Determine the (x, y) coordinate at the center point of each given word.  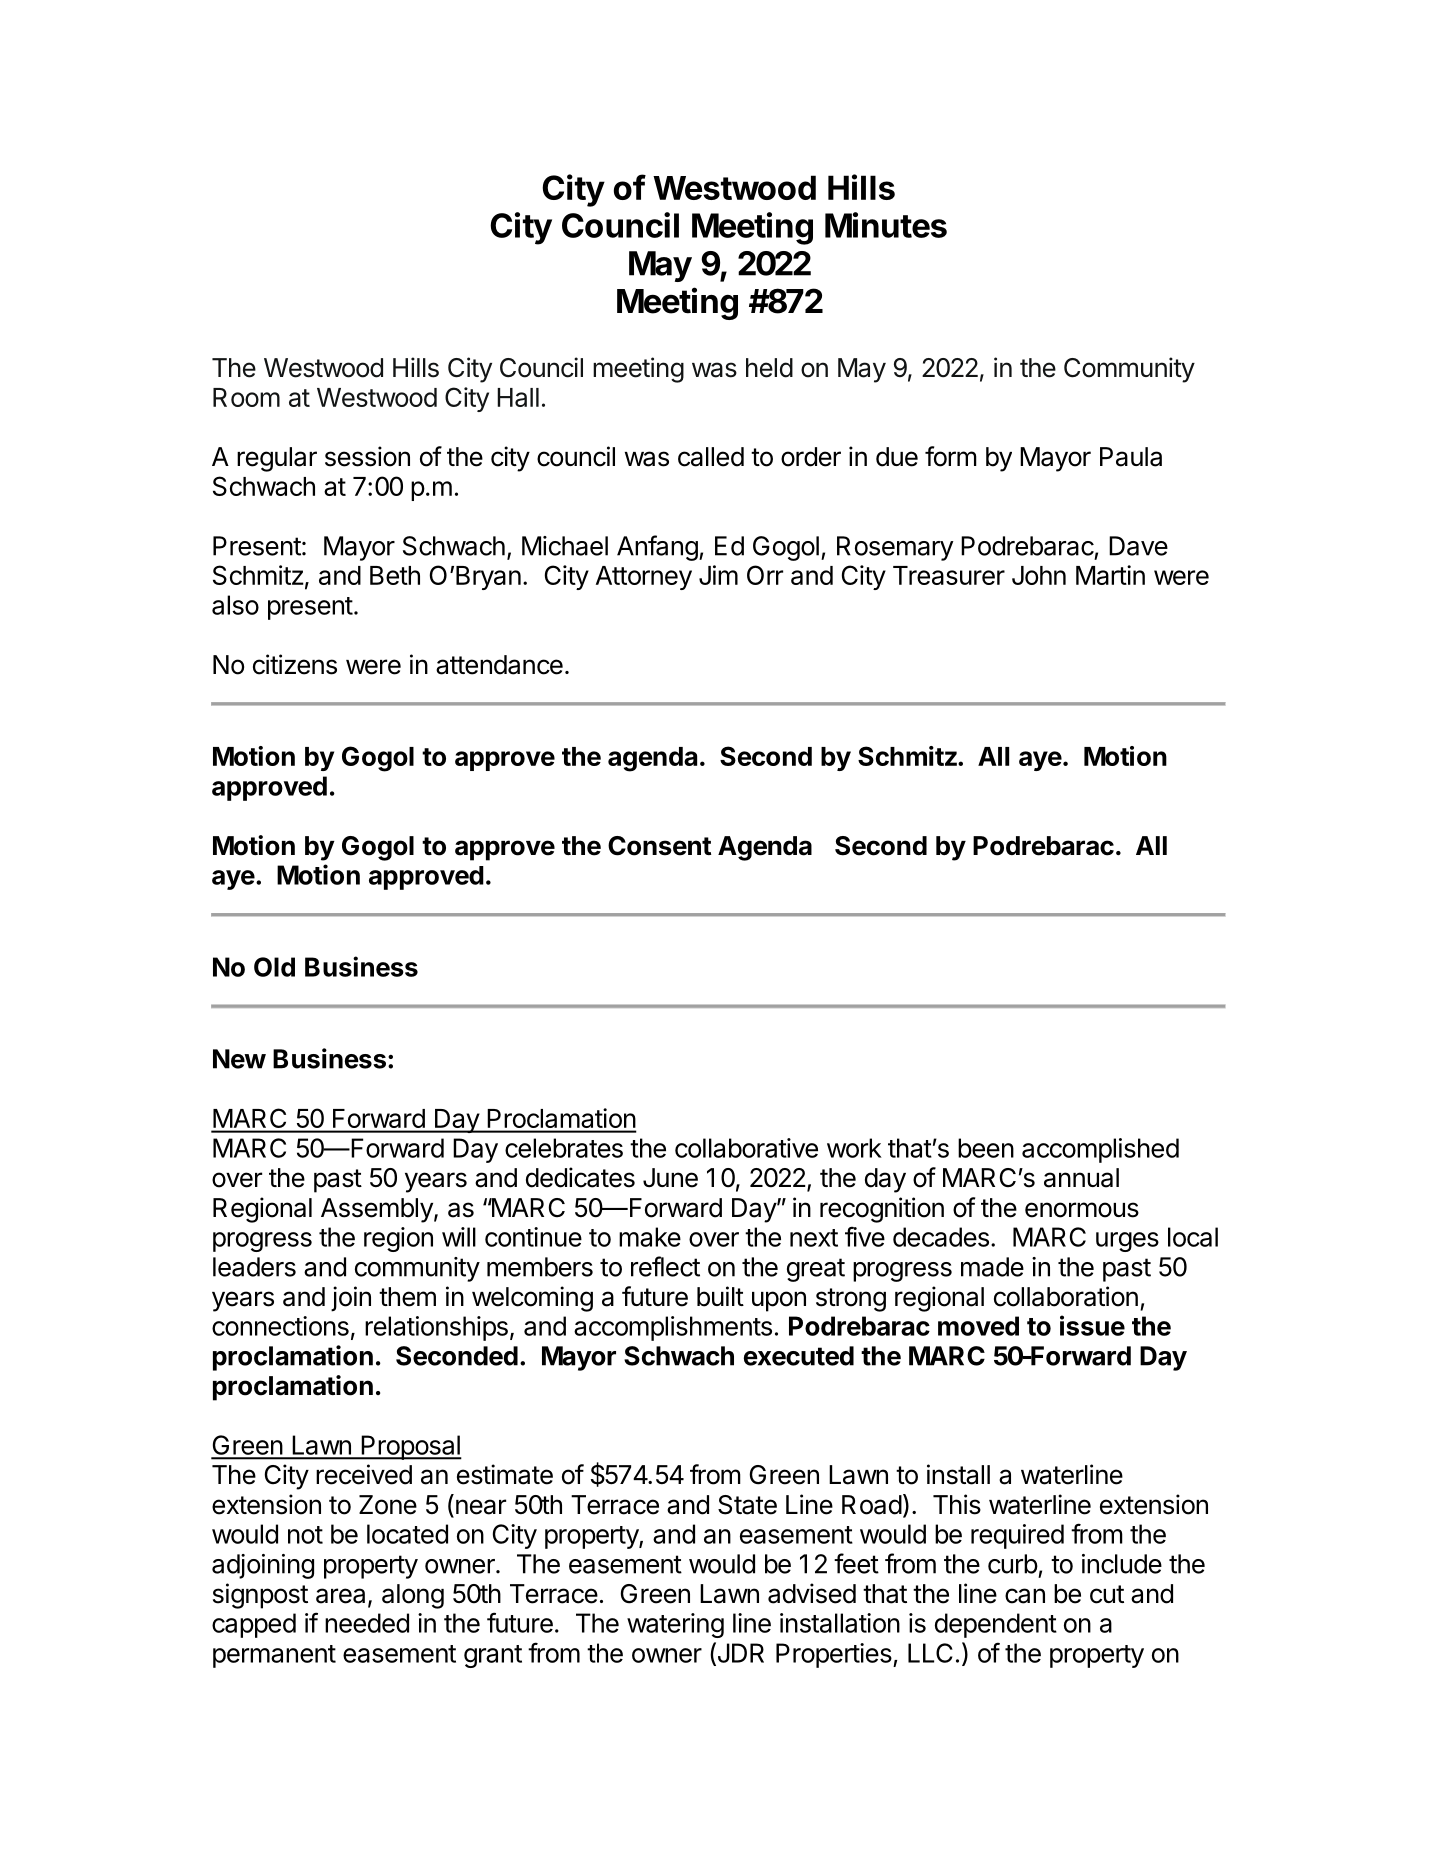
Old (274, 967)
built (720, 1296)
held (769, 368)
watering (675, 1625)
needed (367, 1623)
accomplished (1100, 1150)
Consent (659, 846)
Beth (395, 575)
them (407, 1297)
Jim (718, 575)
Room (246, 397)
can (1025, 1596)
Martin (1110, 575)
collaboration (1066, 1296)
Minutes (886, 225)
